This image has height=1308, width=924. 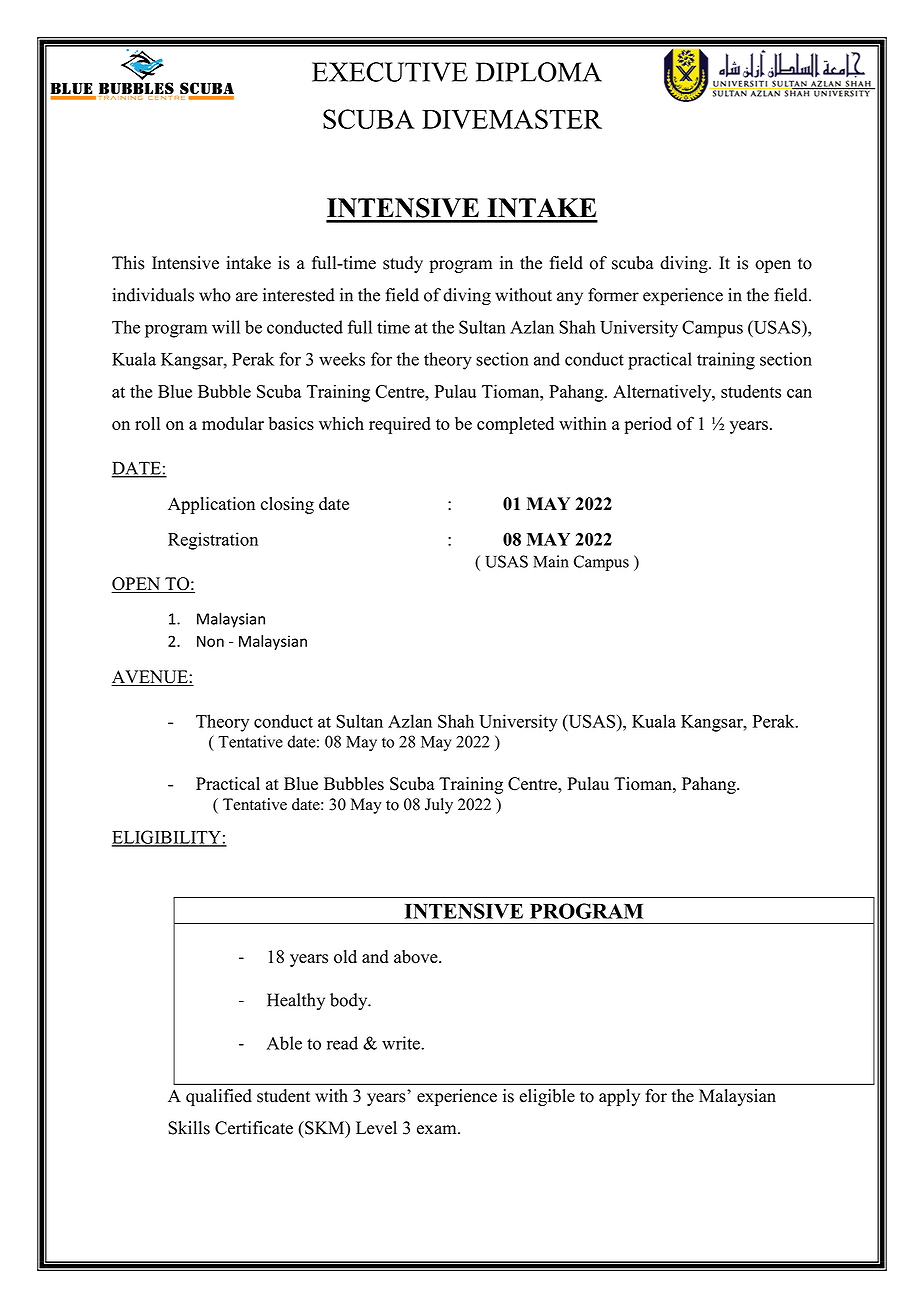 What do you see at coordinates (219, 1097) in the image?
I see `qualified` at bounding box center [219, 1097].
